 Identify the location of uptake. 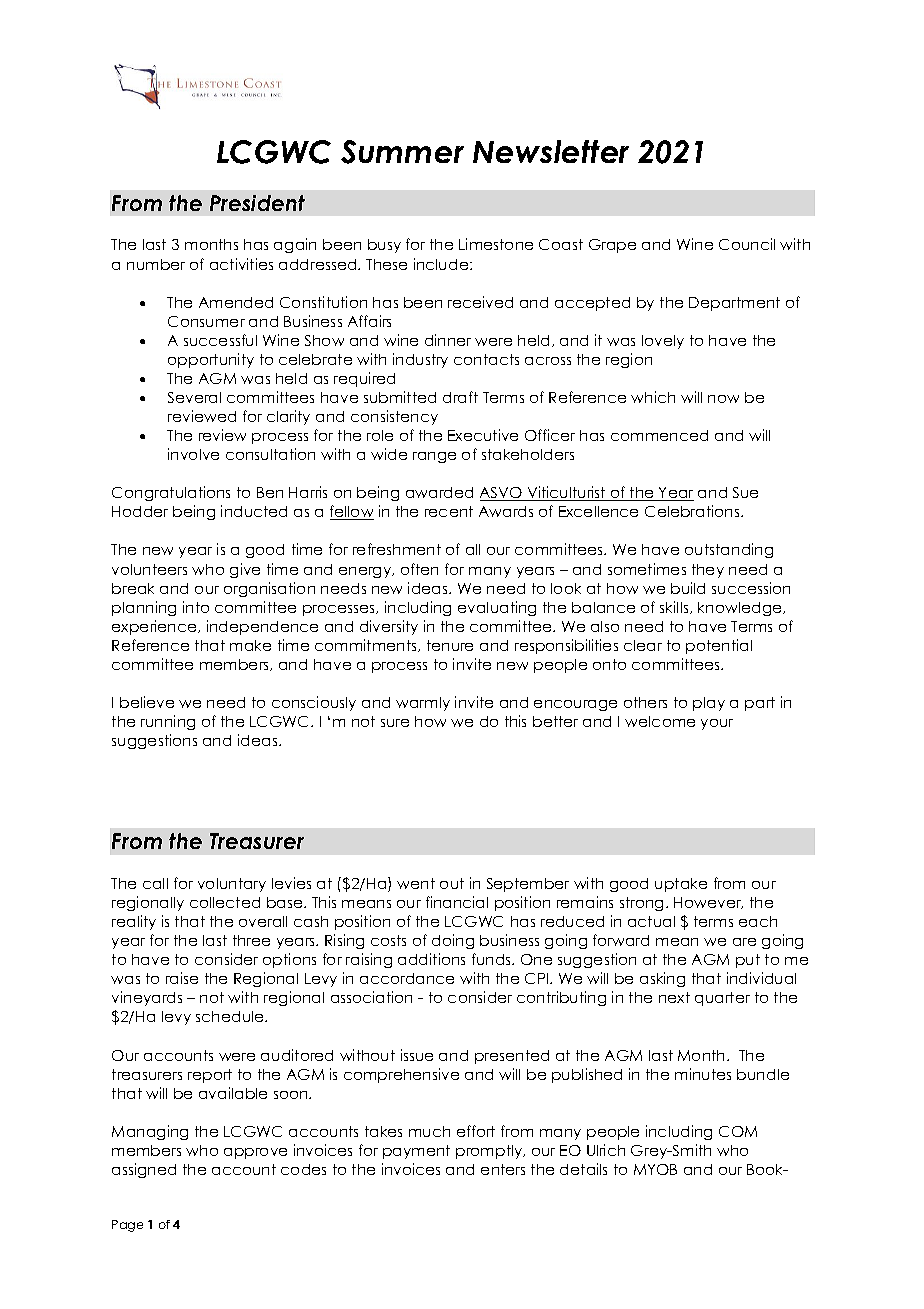
(681, 885).
